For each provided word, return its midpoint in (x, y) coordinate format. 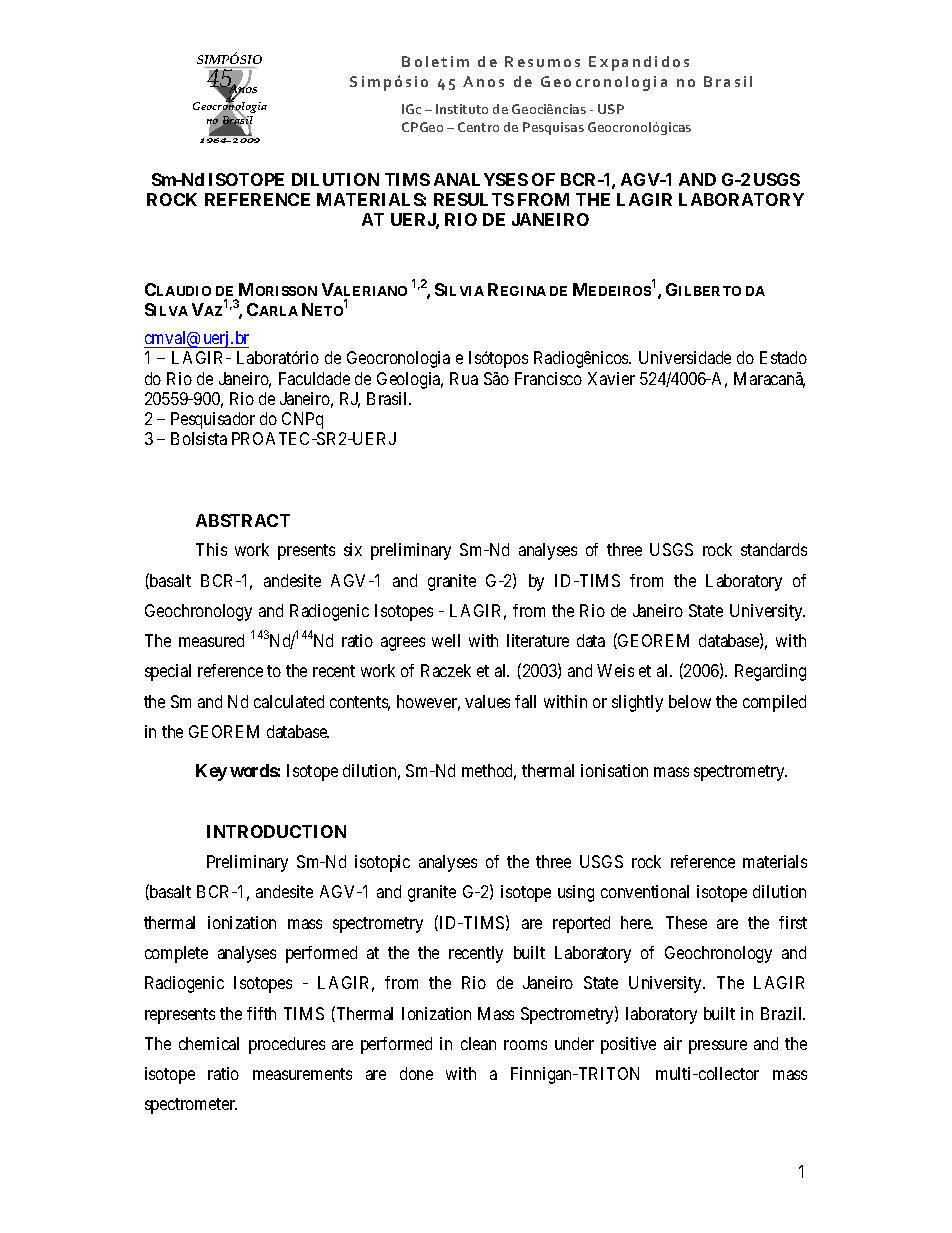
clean (478, 1043)
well (446, 640)
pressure (718, 1047)
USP (611, 109)
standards (774, 549)
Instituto (462, 109)
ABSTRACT (243, 520)
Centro (478, 127)
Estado (783, 357)
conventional (645, 891)
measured (211, 640)
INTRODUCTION (276, 831)
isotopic (382, 863)
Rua (464, 378)
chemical (209, 1043)
